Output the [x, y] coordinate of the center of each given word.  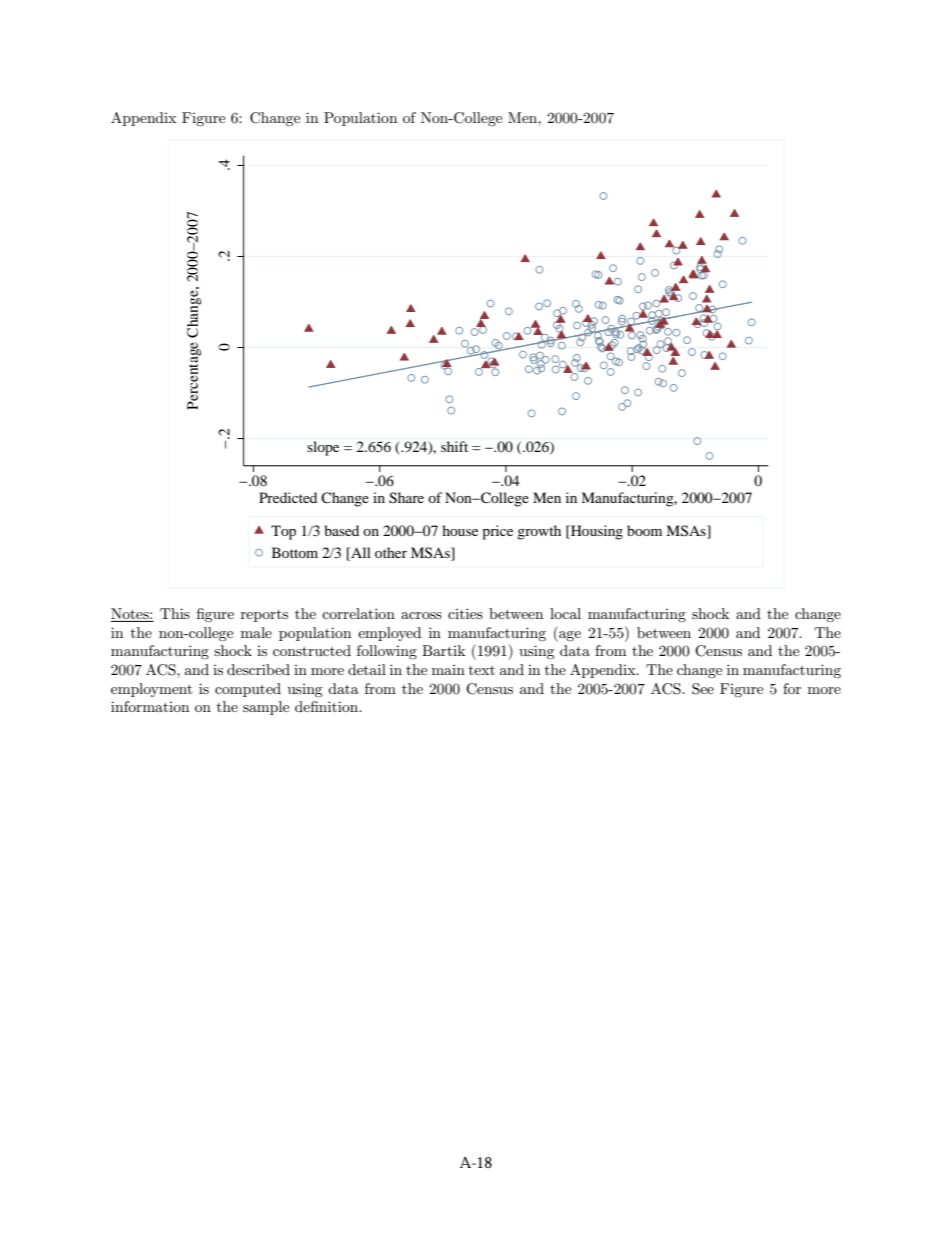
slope [323, 448]
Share [406, 498]
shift [454, 446]
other [391, 552]
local [565, 613]
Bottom [295, 552]
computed [248, 690]
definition [328, 706]
